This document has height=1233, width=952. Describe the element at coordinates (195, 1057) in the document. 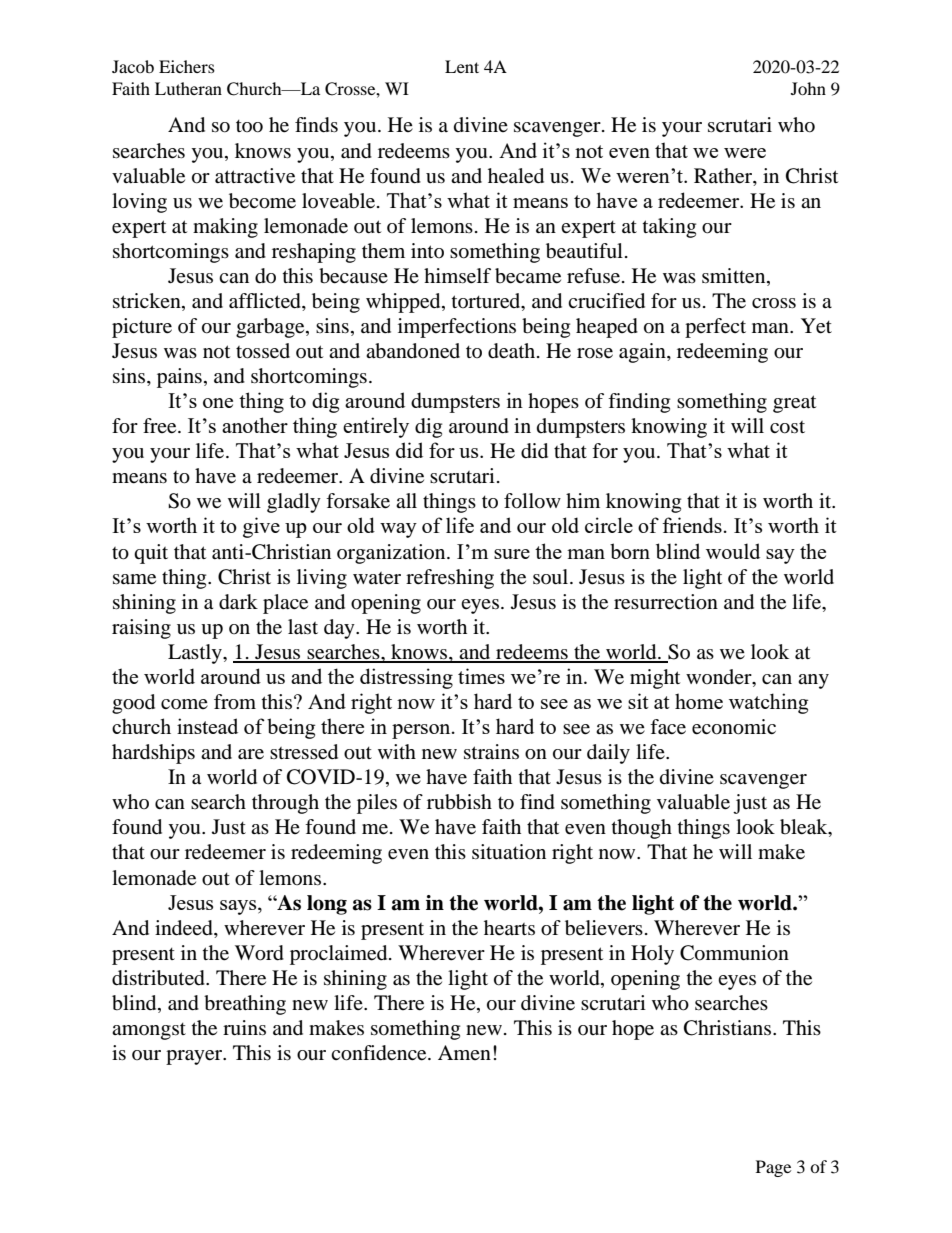

I see `prayer` at that location.
